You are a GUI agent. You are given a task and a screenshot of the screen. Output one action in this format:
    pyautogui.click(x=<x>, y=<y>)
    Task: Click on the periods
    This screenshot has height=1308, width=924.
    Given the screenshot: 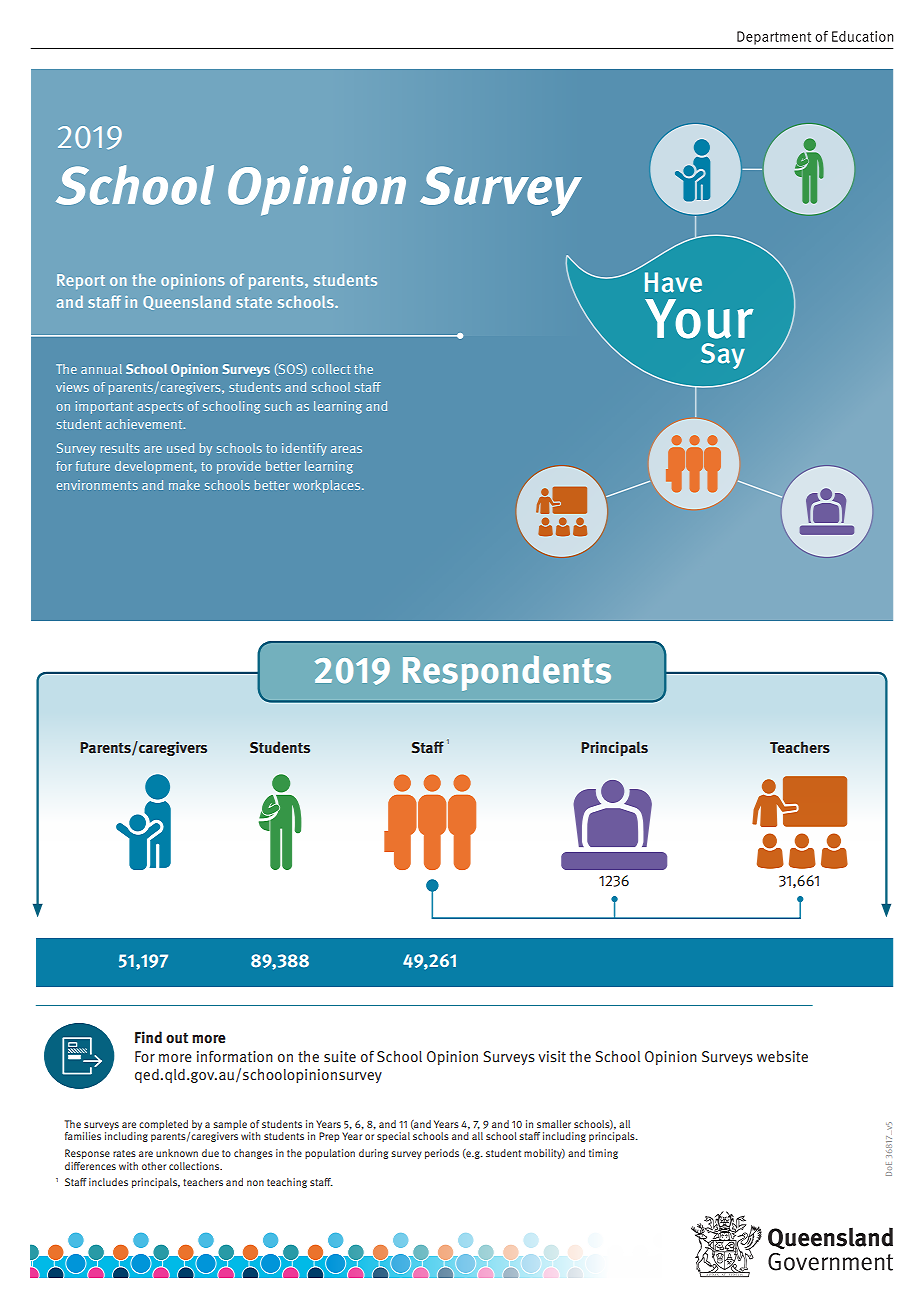 What is the action you would take?
    pyautogui.click(x=442, y=1154)
